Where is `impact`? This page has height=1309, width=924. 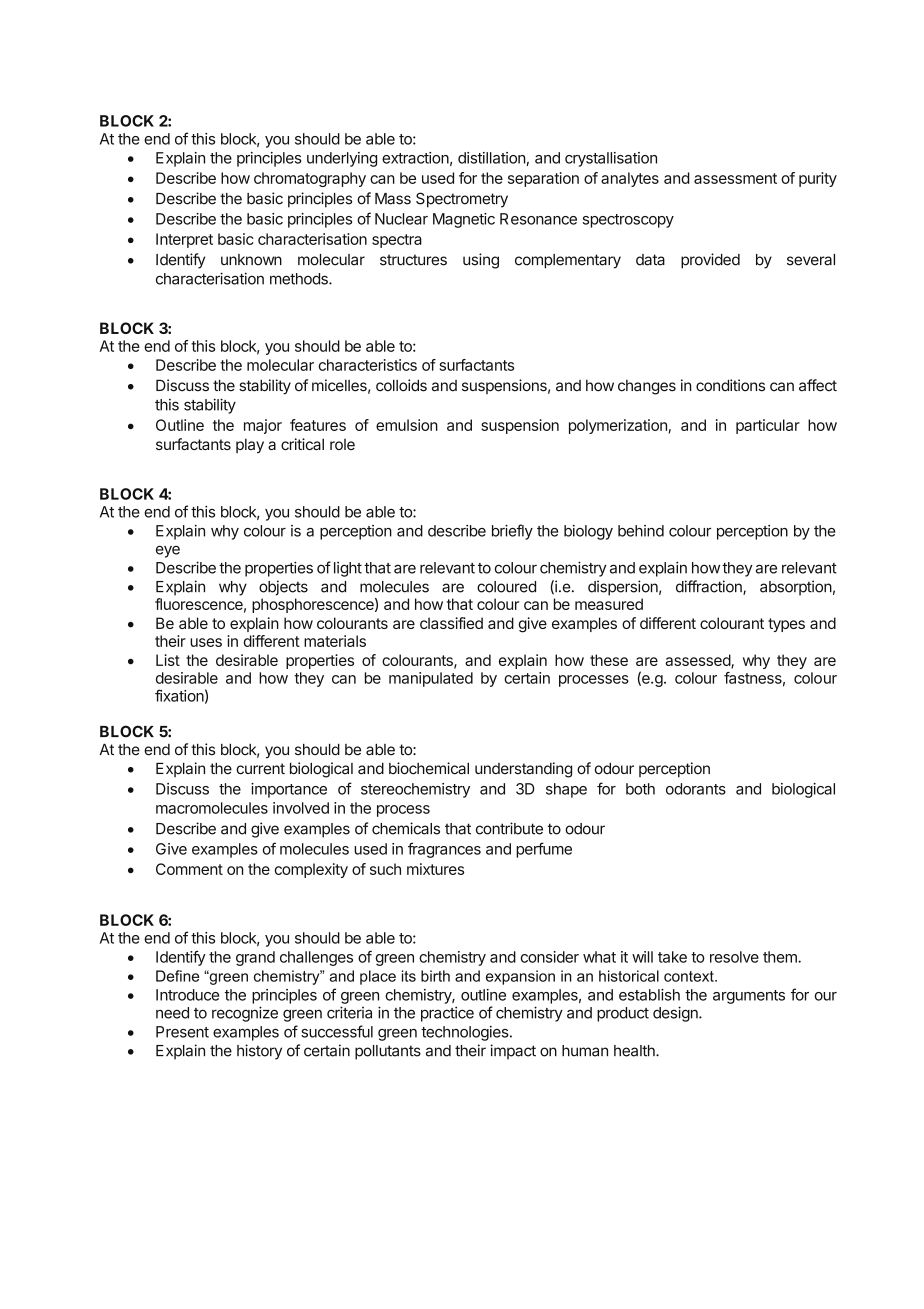
impact is located at coordinates (513, 1052).
